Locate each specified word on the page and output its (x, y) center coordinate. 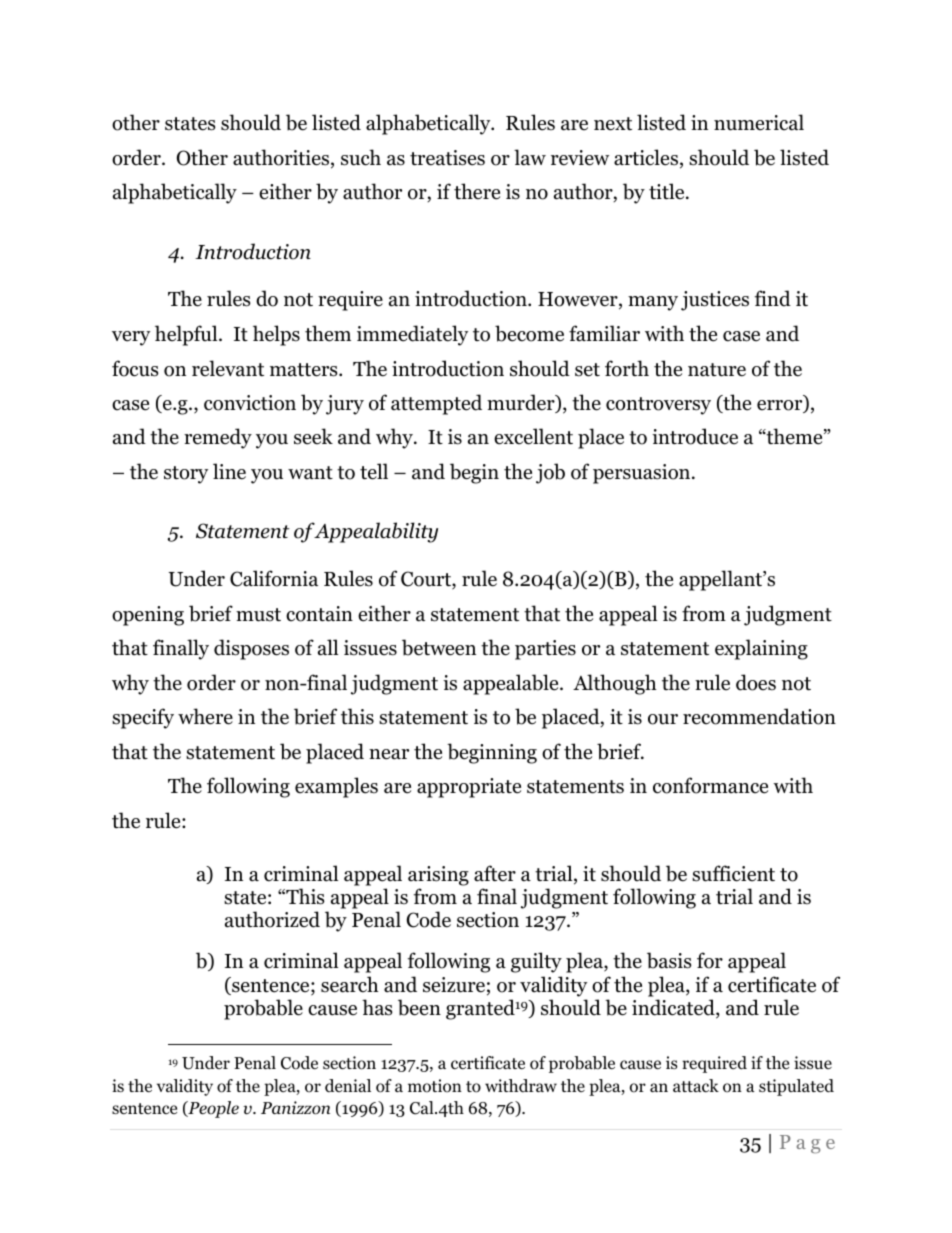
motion (435, 1086)
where (205, 716)
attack (696, 1085)
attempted (436, 404)
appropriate (469, 788)
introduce (695, 436)
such (361, 157)
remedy (218, 438)
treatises (447, 158)
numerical (759, 122)
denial (348, 1085)
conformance (710, 785)
